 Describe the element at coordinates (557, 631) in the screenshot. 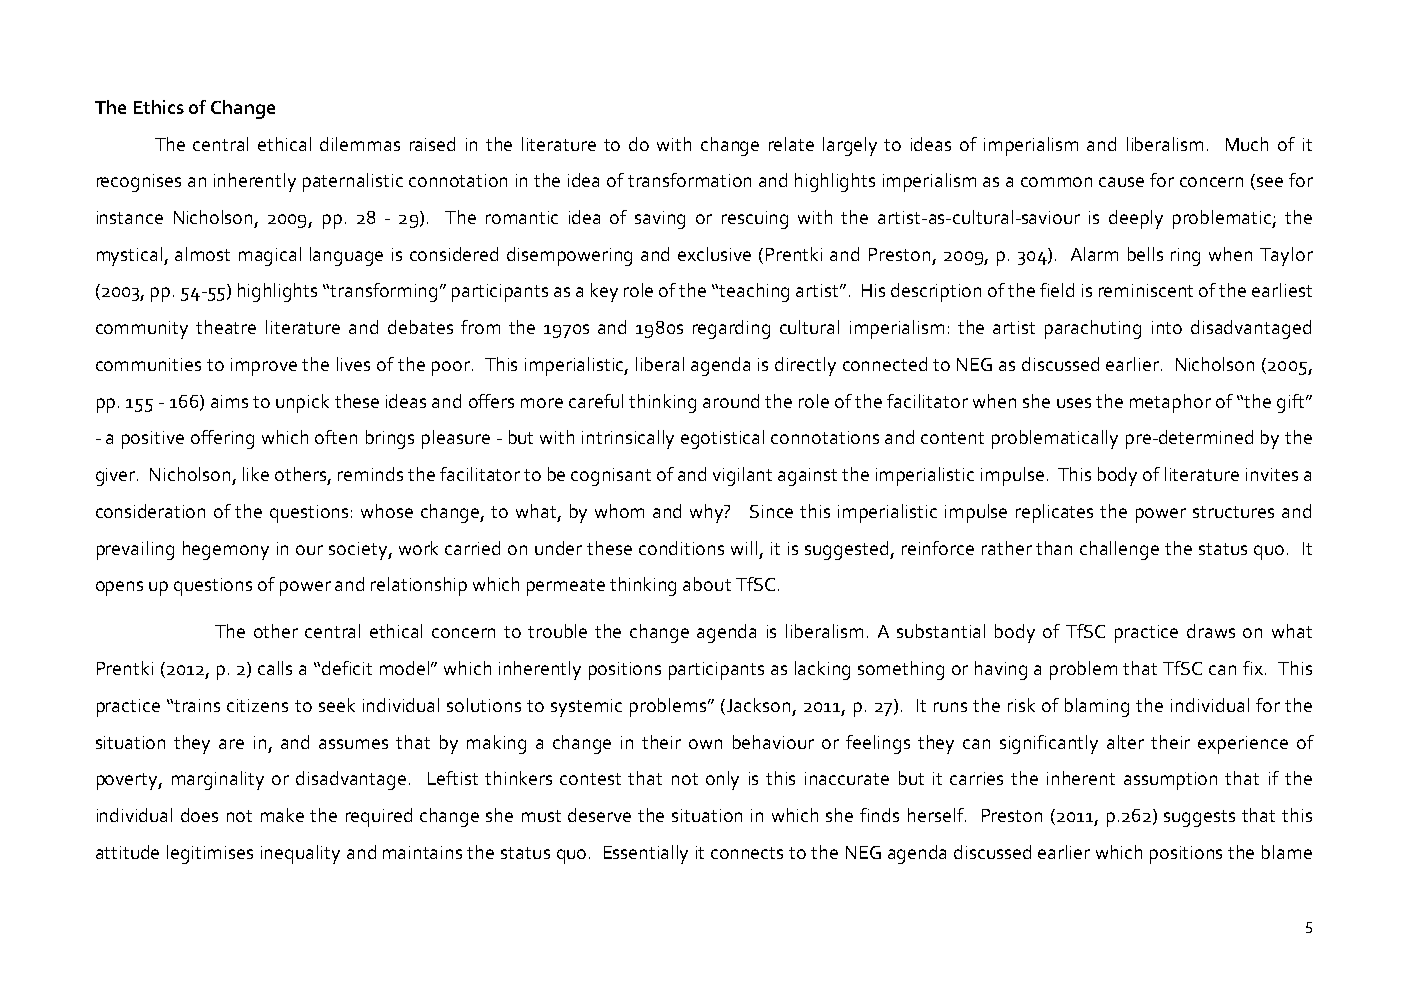

I see `trouble` at that location.
